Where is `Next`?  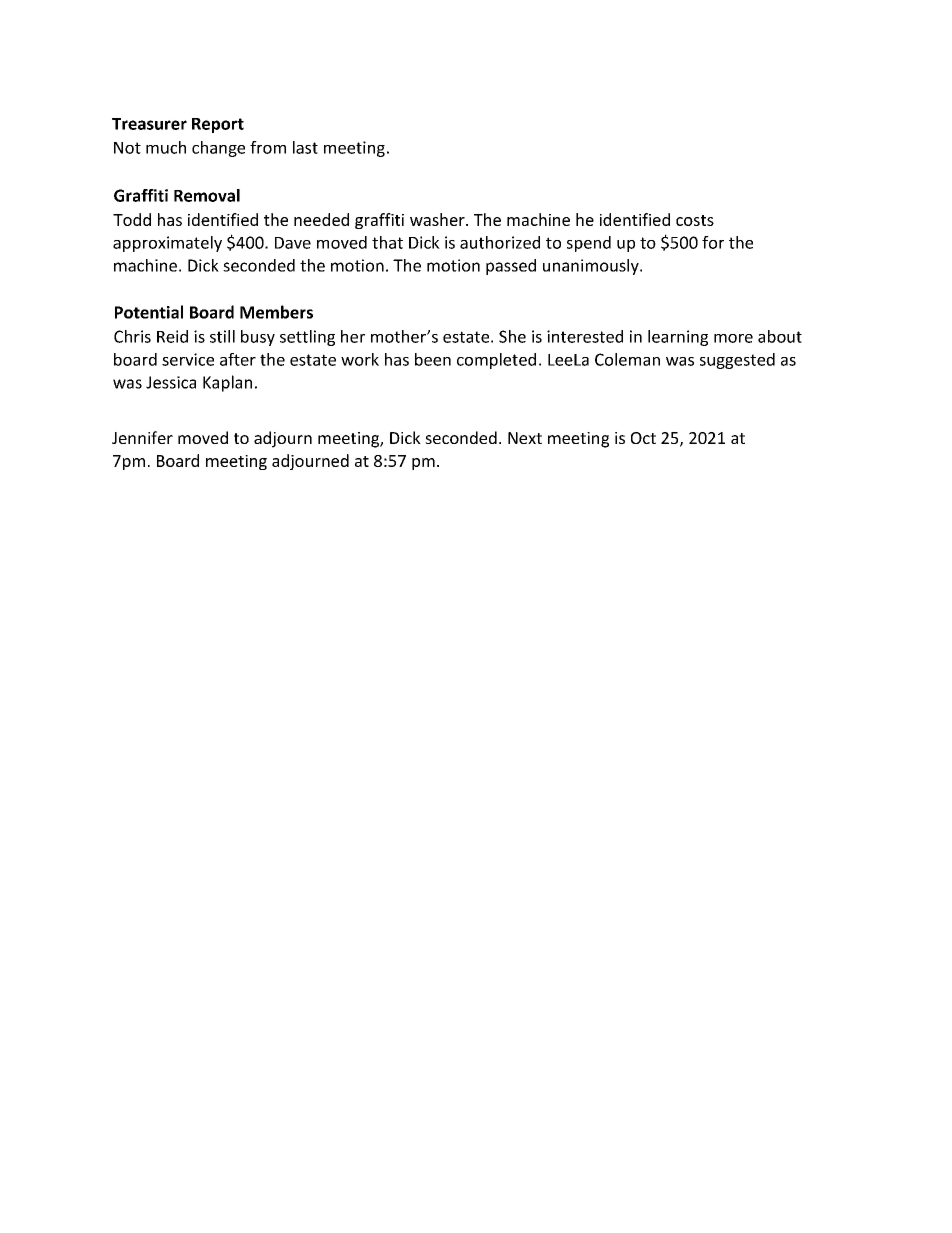
Next is located at coordinates (525, 438).
